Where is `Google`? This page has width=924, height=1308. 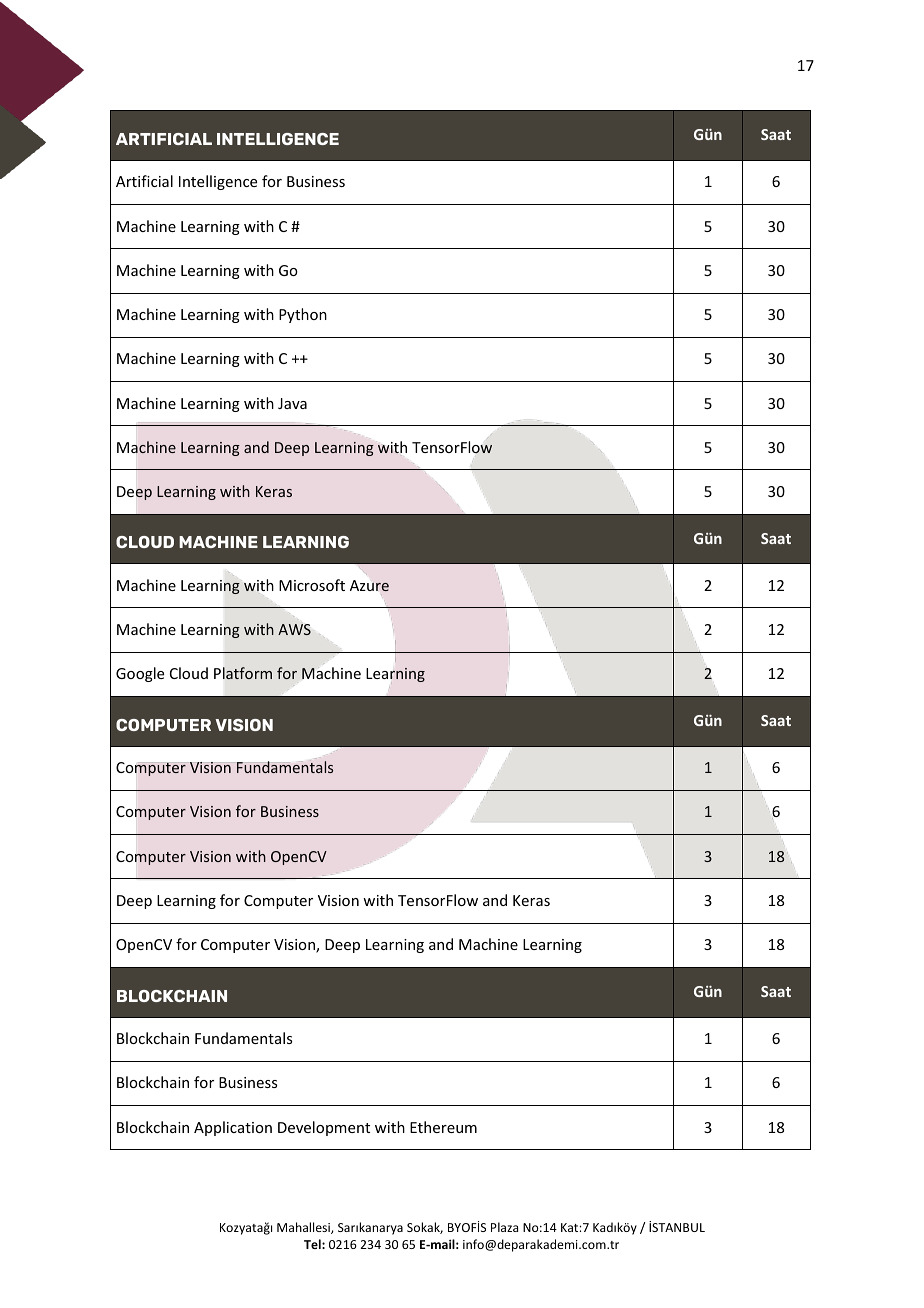
Google is located at coordinates (140, 674).
